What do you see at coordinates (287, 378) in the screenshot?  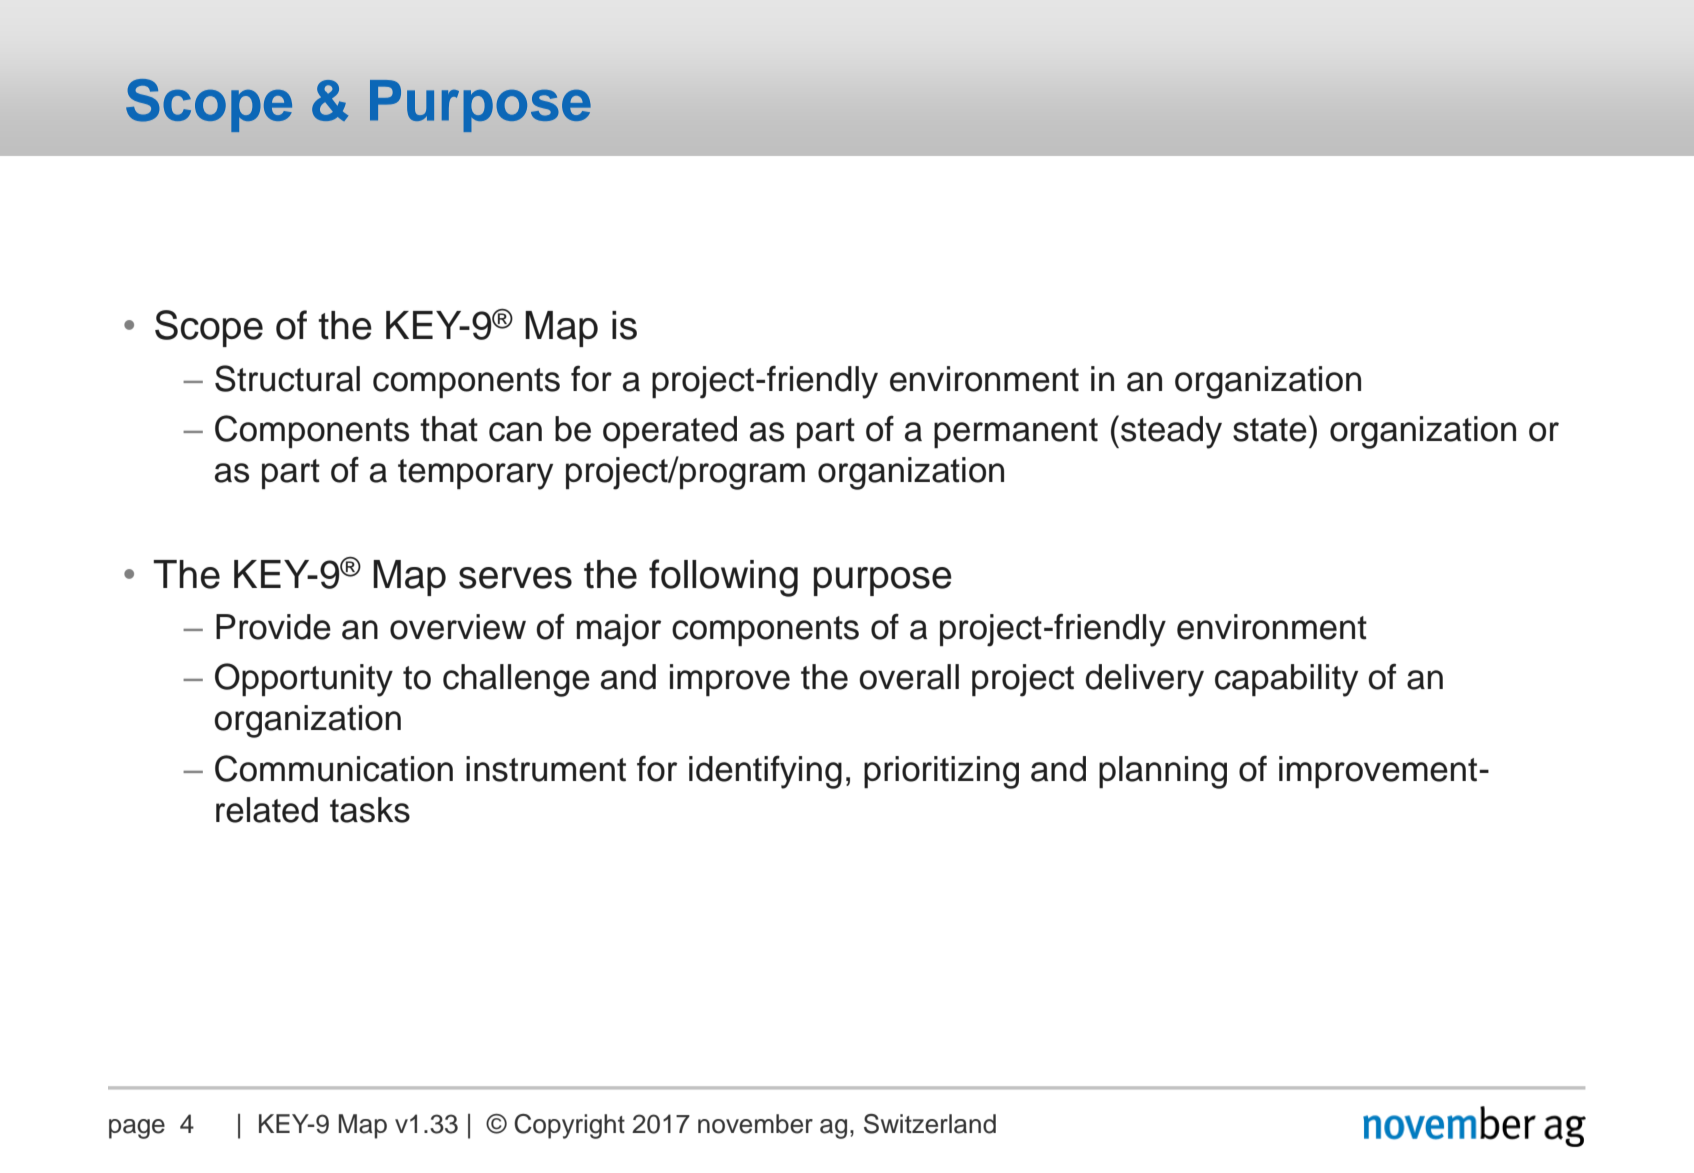 I see `Structural` at bounding box center [287, 378].
